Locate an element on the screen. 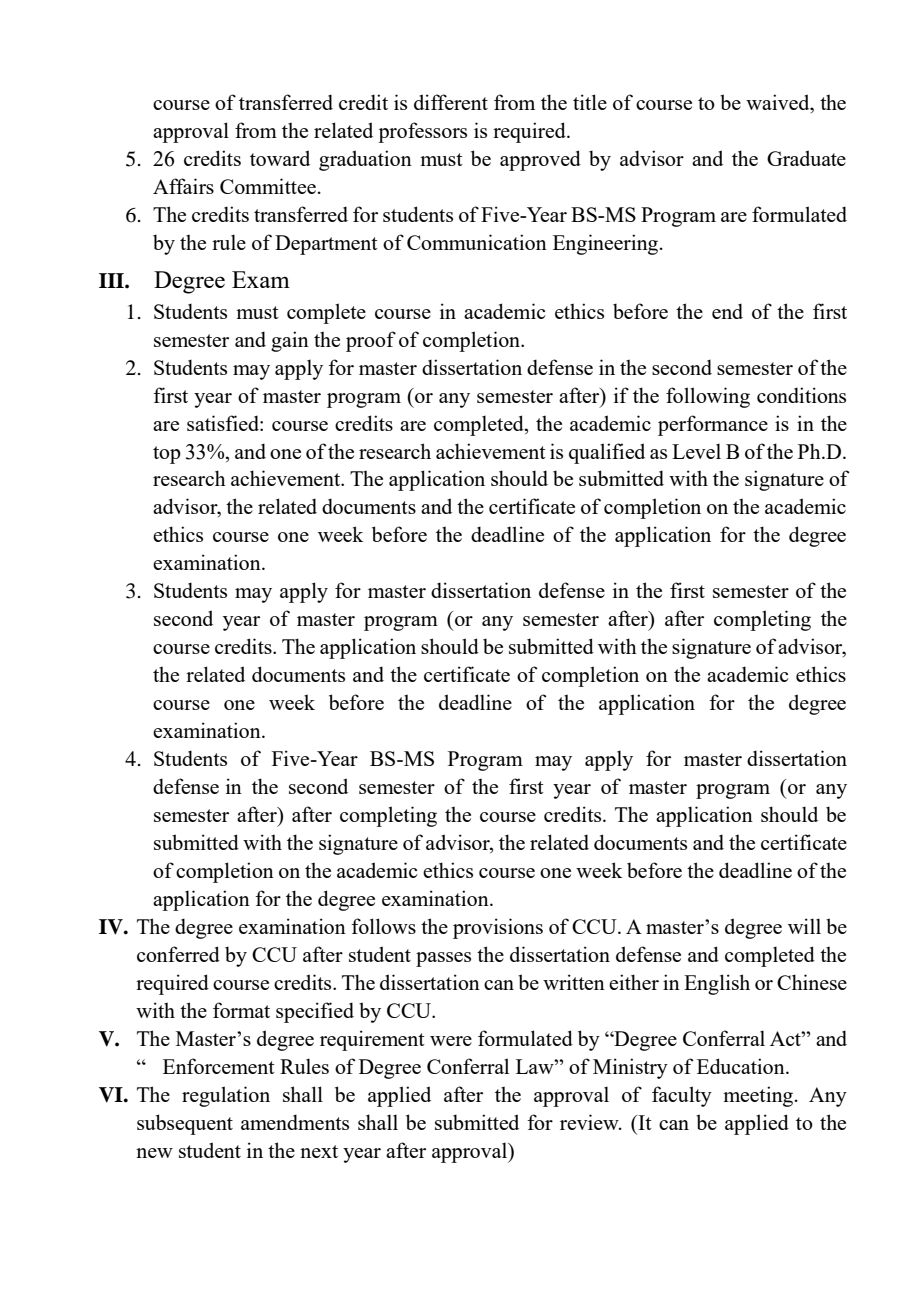 The height and width of the screenshot is (1308, 924). Graduate is located at coordinates (806, 158).
